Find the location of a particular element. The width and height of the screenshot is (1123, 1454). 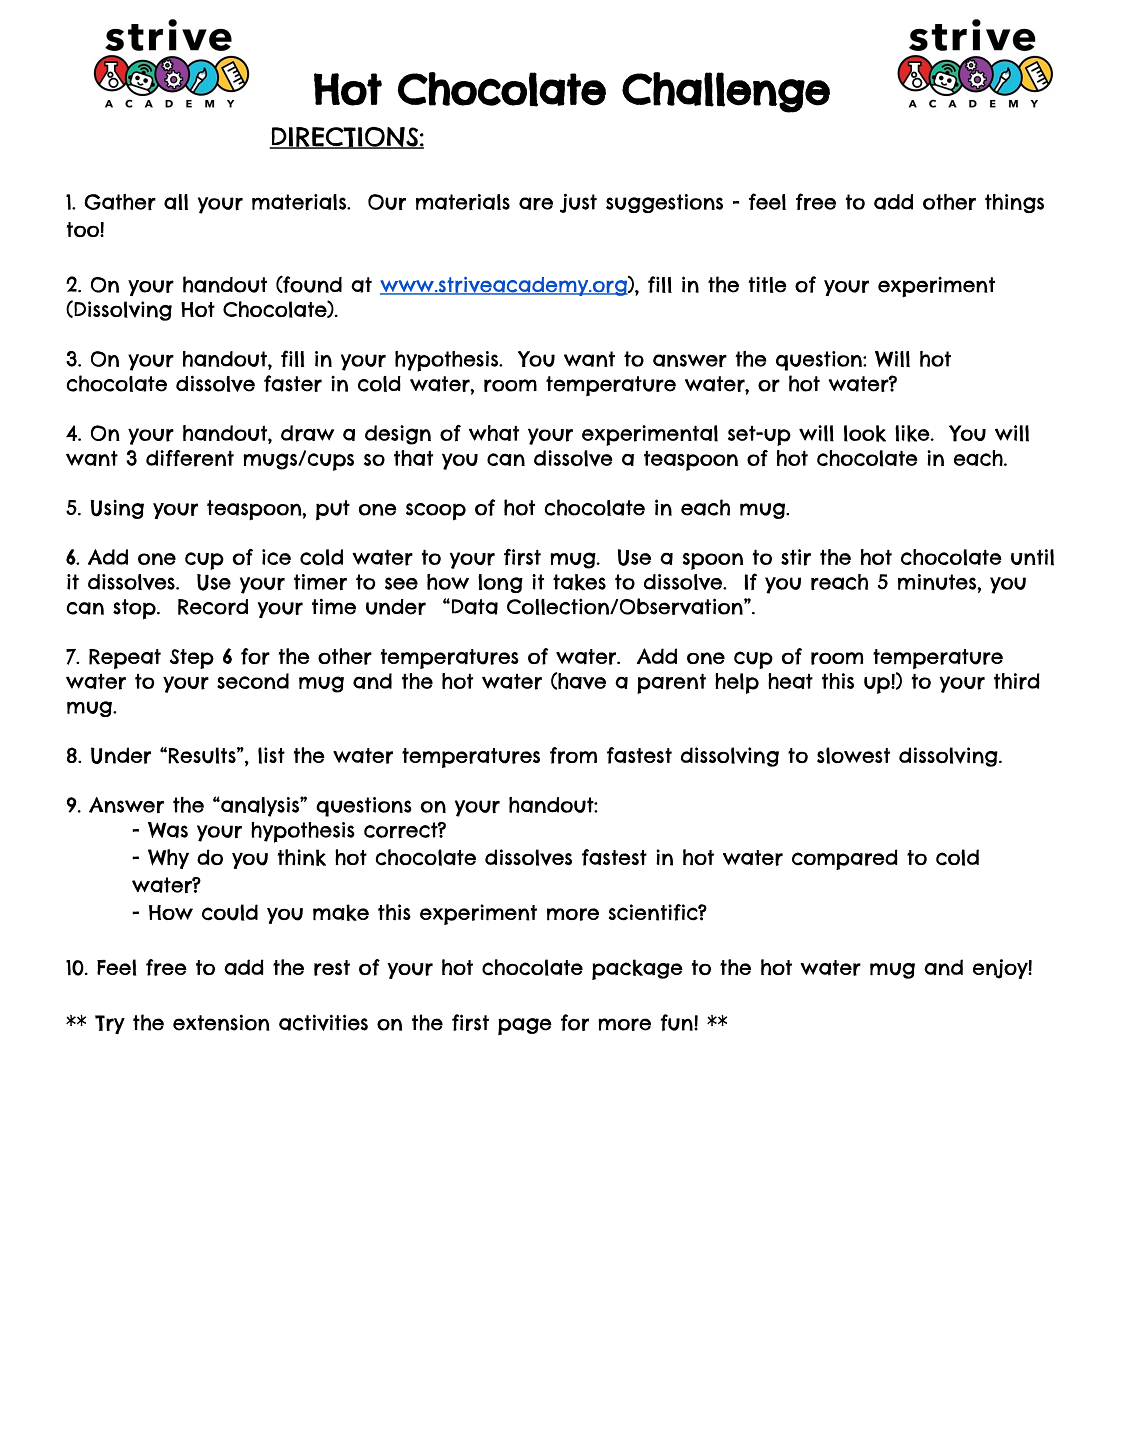

second is located at coordinates (253, 681).
